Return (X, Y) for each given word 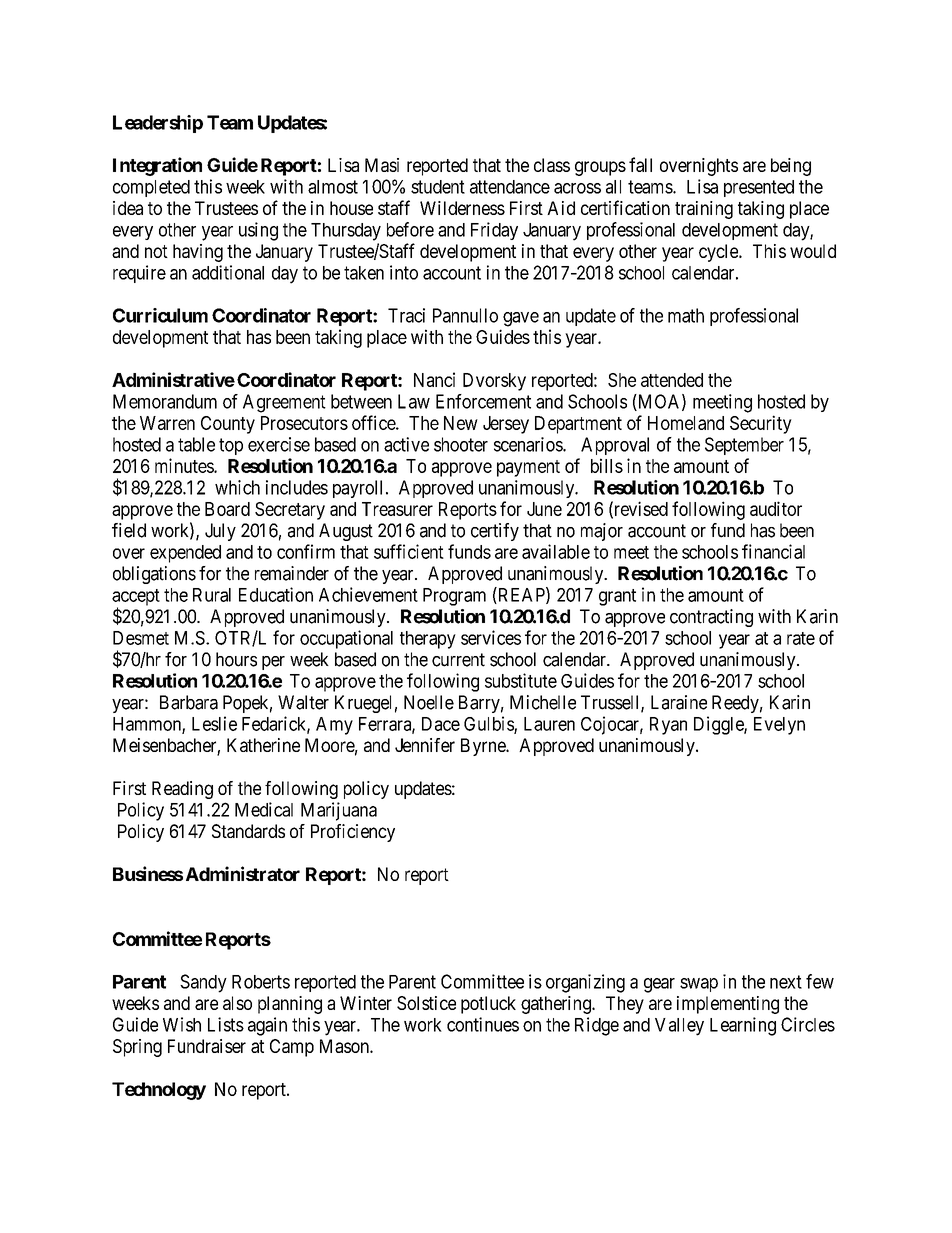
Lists (226, 1024)
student (438, 187)
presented (759, 188)
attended (672, 380)
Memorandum (165, 401)
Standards (248, 831)
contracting (711, 618)
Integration (157, 166)
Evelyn (779, 726)
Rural (212, 595)
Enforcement (483, 401)
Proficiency (353, 833)
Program (454, 597)
